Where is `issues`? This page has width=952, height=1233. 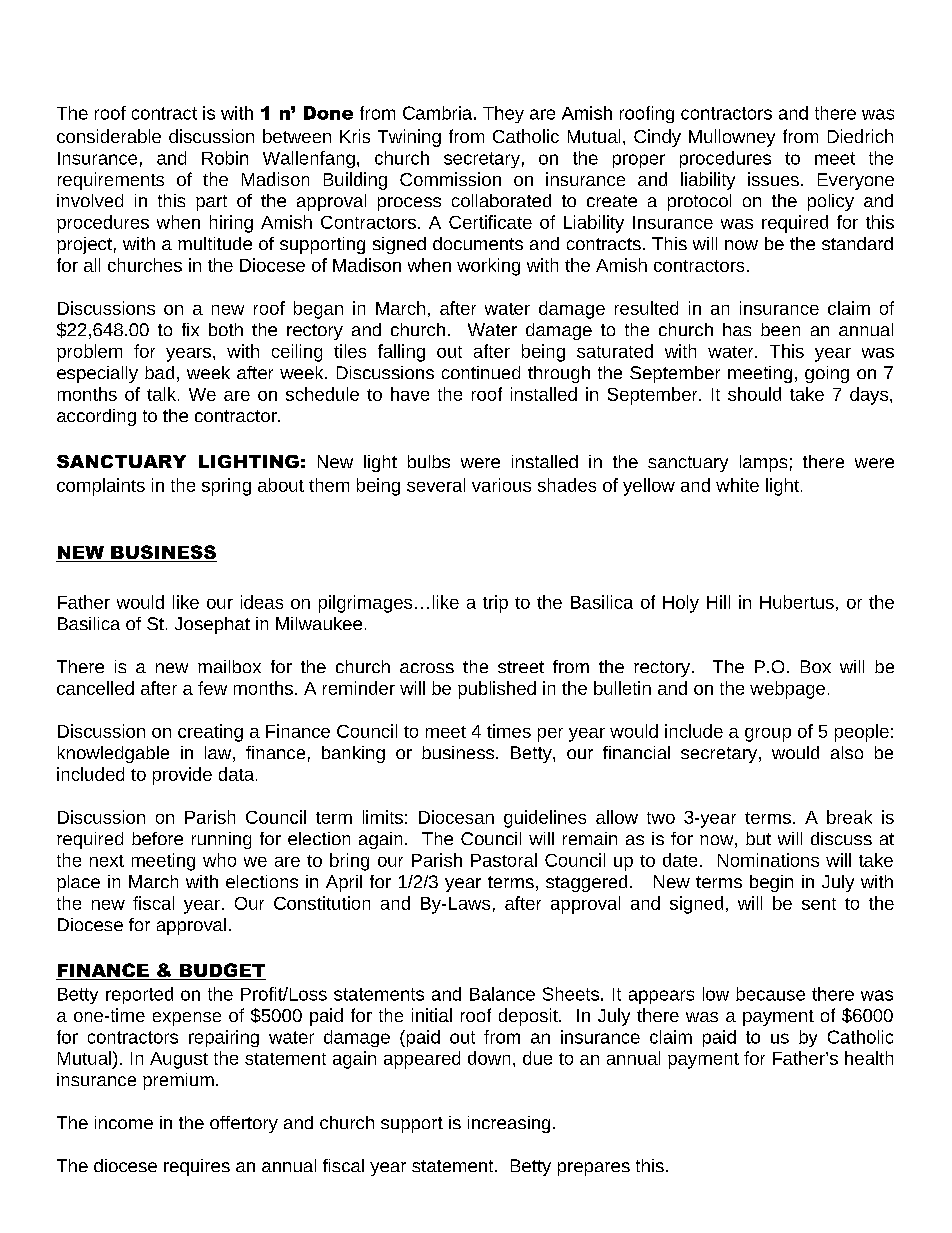 issues is located at coordinates (773, 179).
